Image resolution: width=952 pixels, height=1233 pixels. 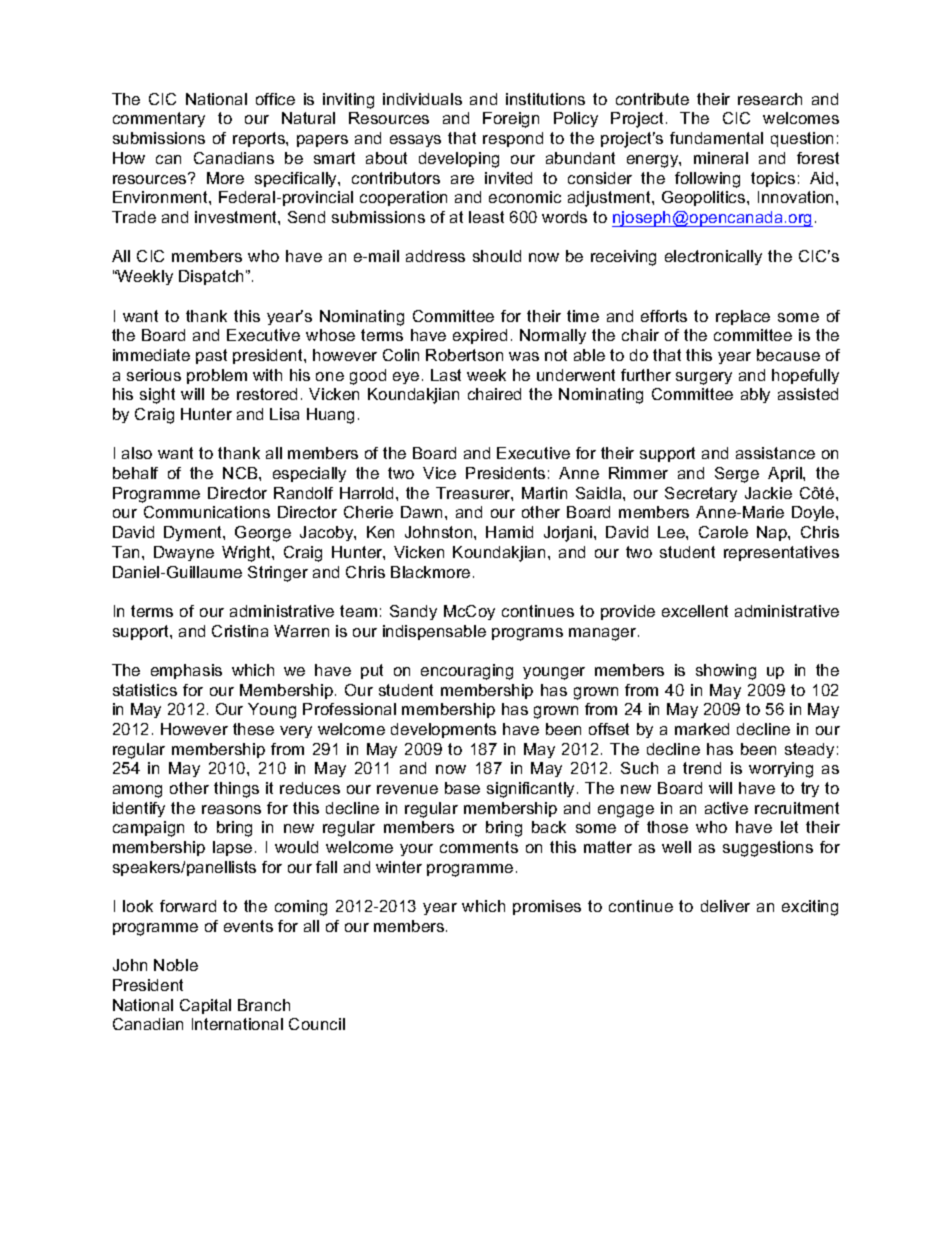 I want to click on base, so click(x=462, y=788).
